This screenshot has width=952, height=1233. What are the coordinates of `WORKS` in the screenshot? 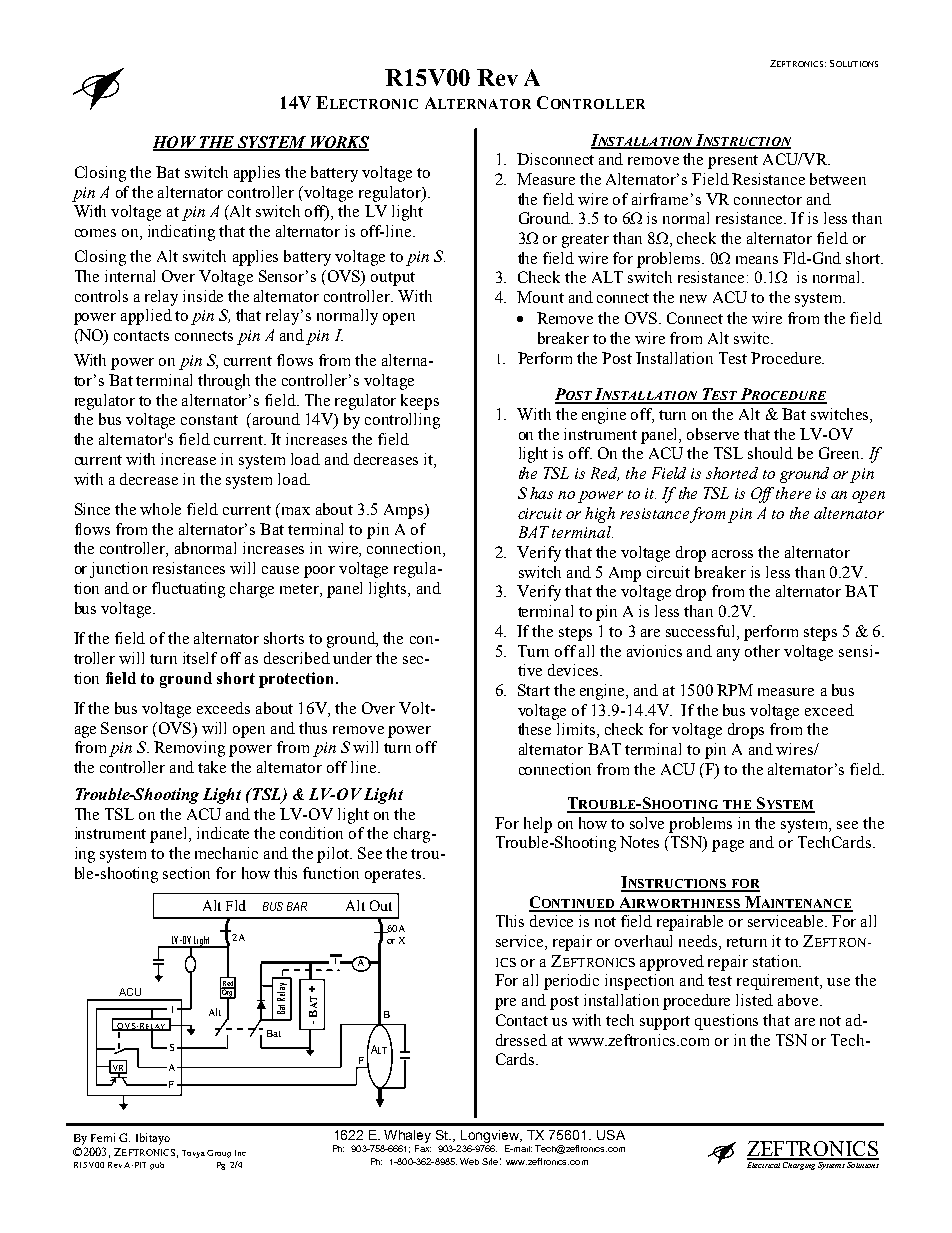 It's located at (338, 143).
